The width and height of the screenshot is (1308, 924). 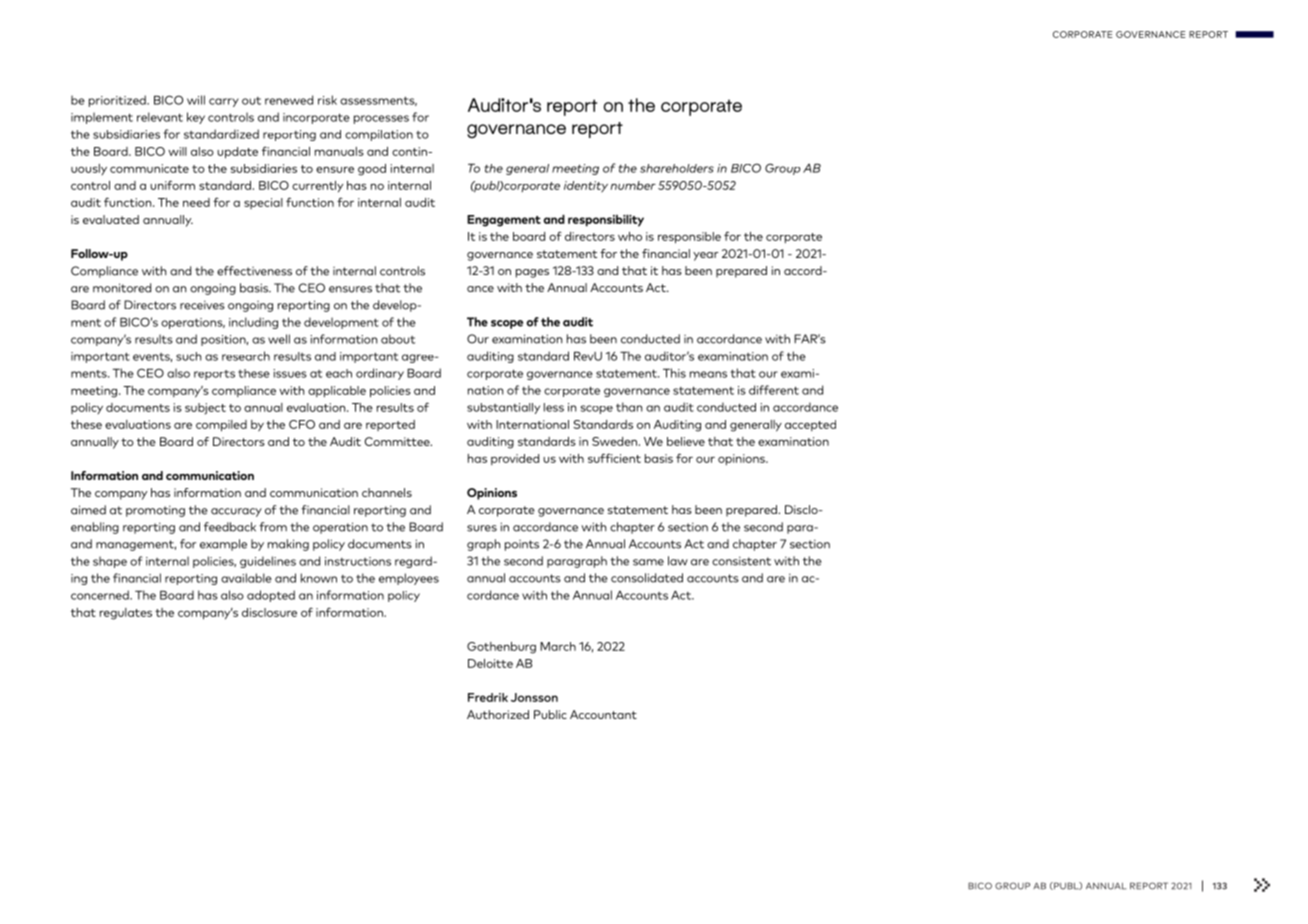 What do you see at coordinates (381, 119) in the screenshot?
I see `processes` at bounding box center [381, 119].
